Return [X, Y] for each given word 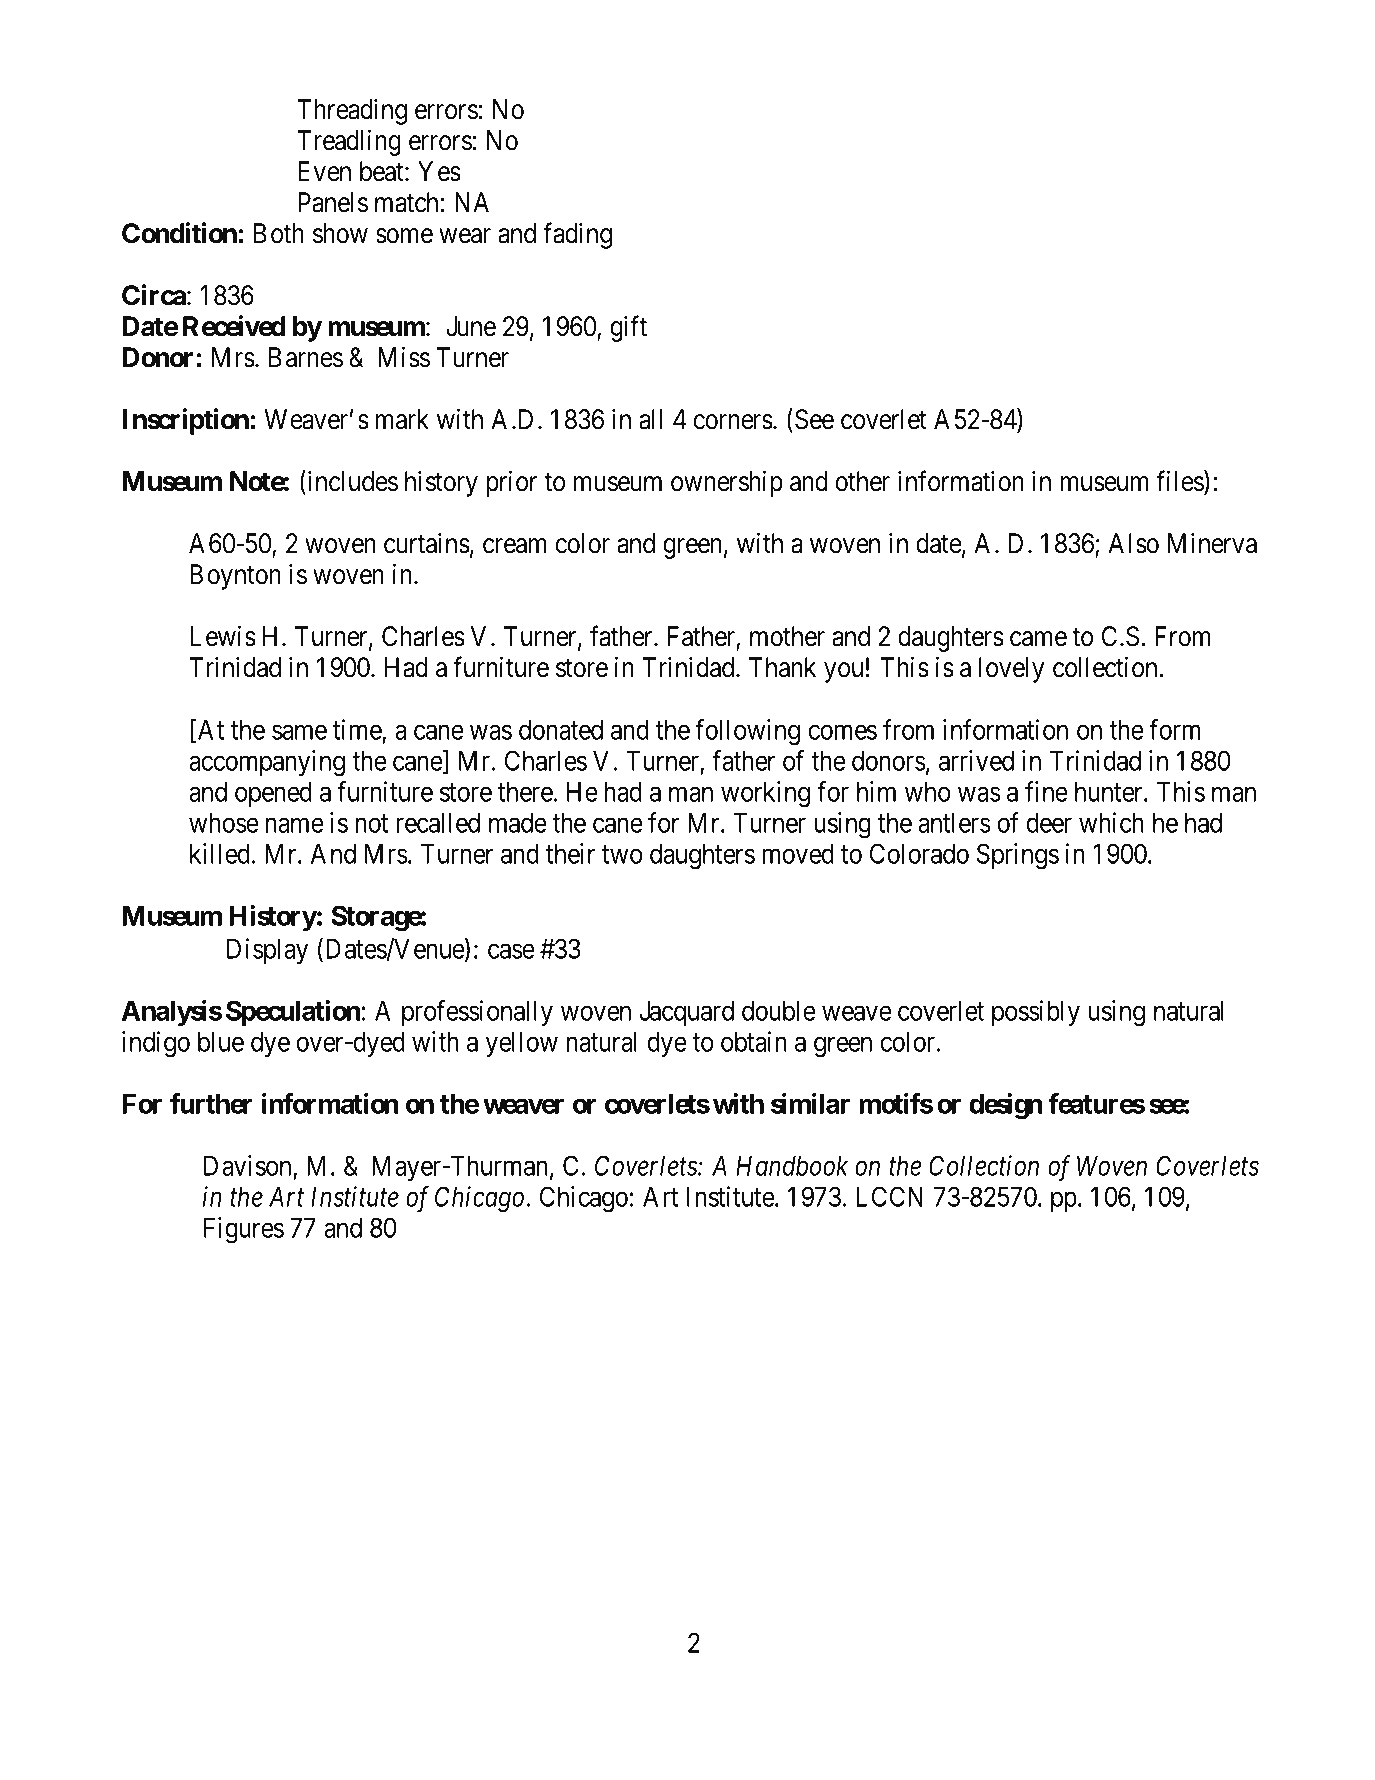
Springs [1018, 856]
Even [324, 171]
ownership [727, 483]
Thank [782, 667]
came [1038, 639]
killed [220, 853]
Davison [247, 1165]
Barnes [306, 357]
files [1180, 482]
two [622, 854]
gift [628, 328]
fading [577, 235]
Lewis [223, 636]
